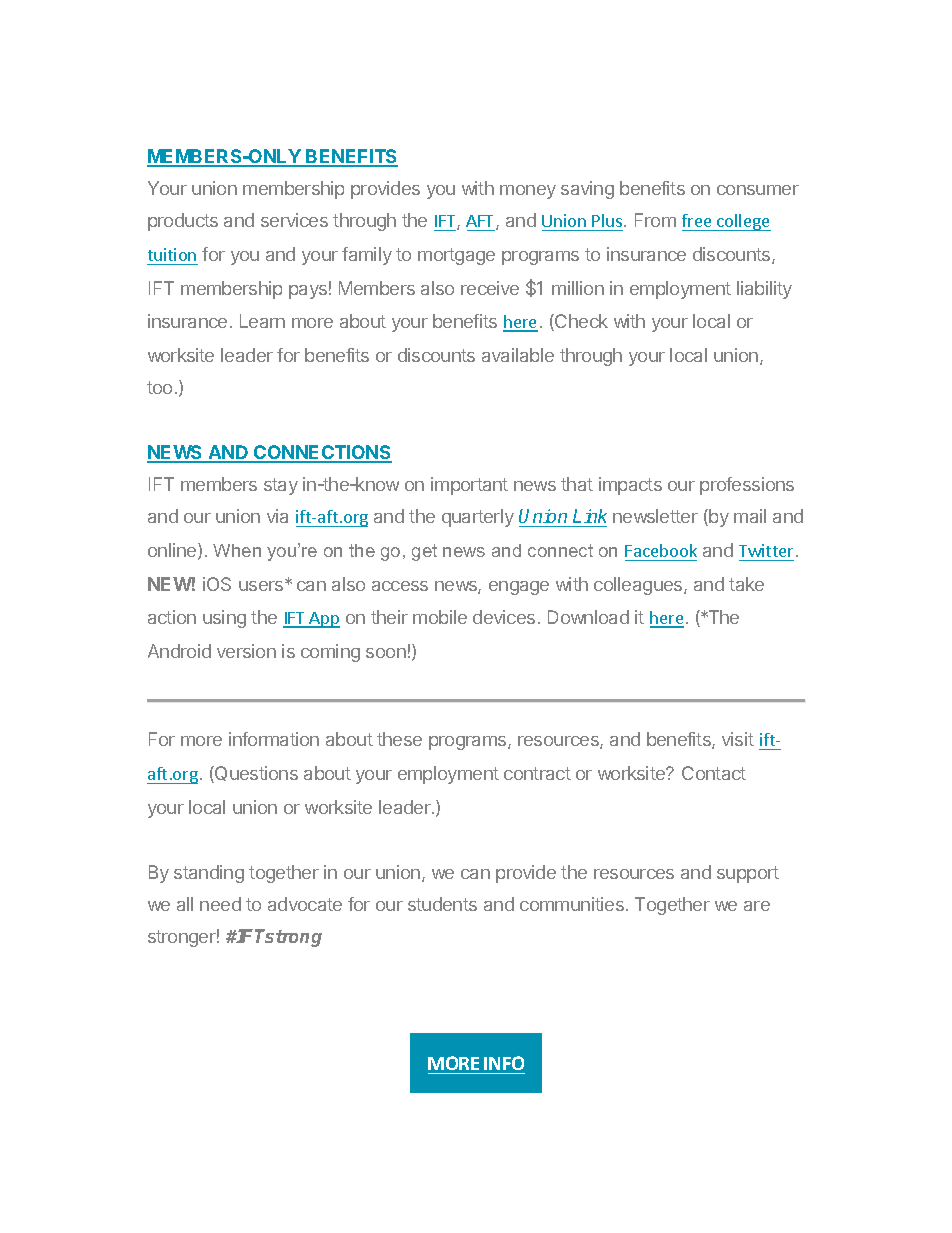  Describe the element at coordinates (528, 192) in the image. I see `money` at that location.
